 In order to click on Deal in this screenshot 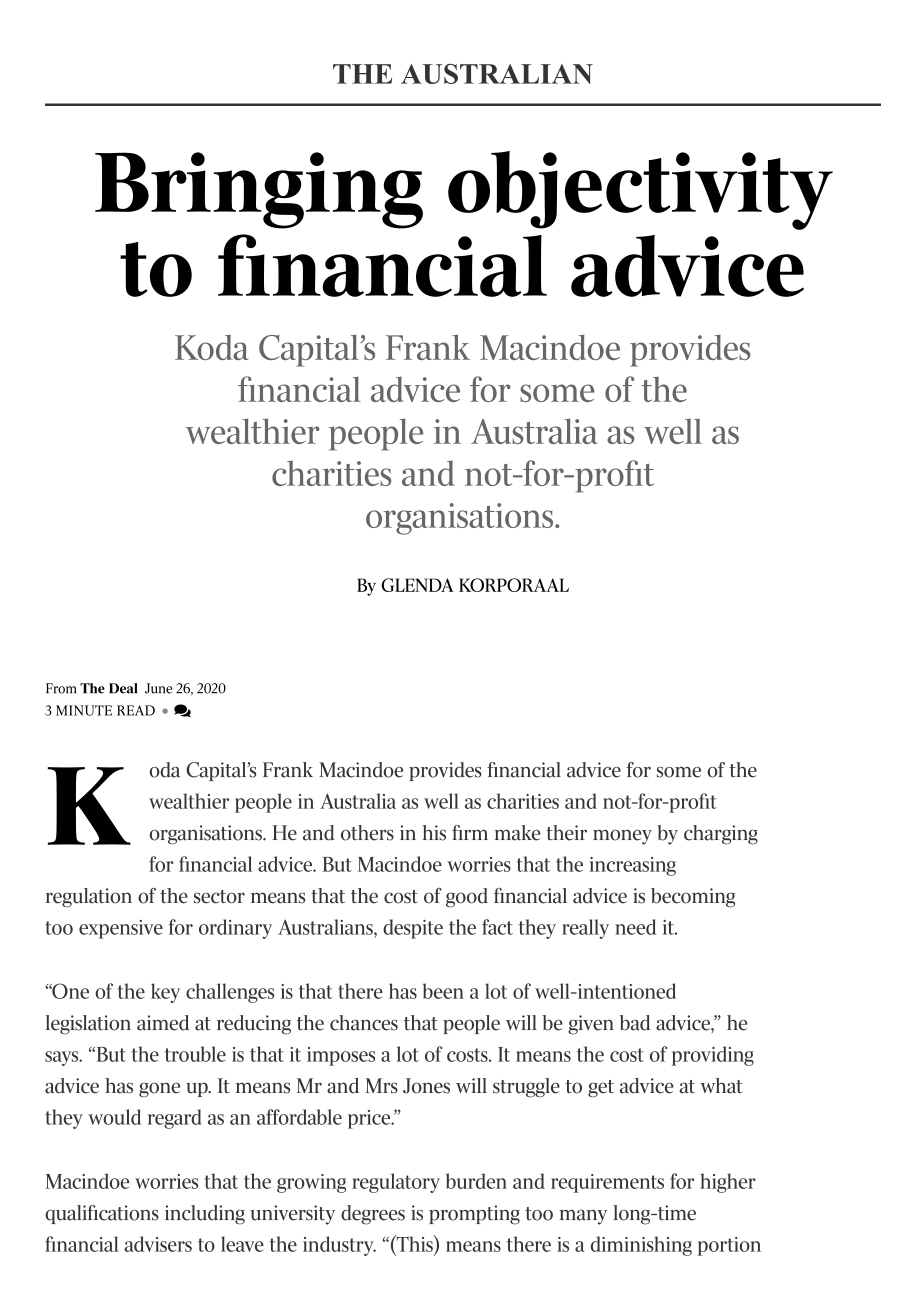, I will do `click(123, 688)`.
